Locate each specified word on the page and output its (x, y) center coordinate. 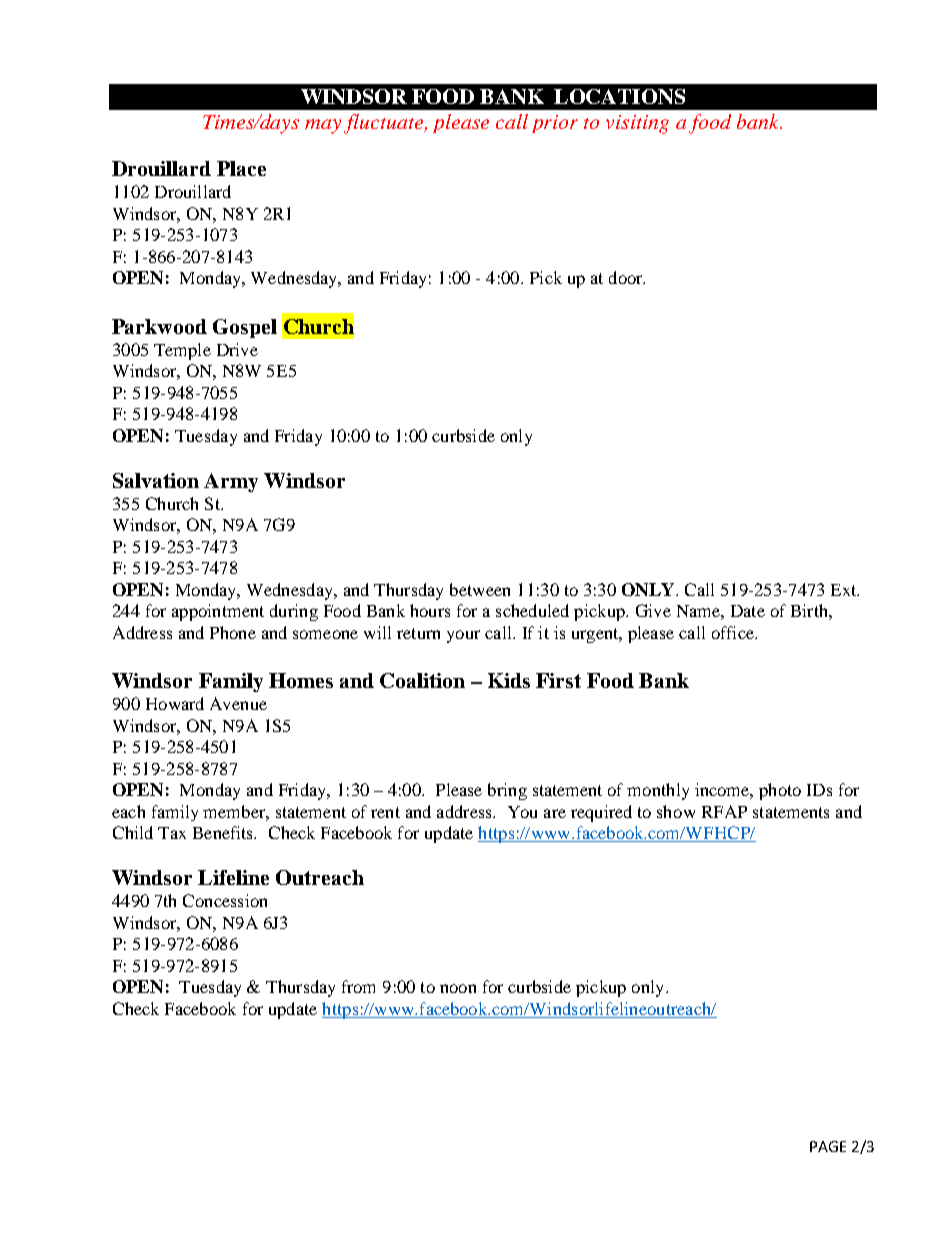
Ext (845, 590)
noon (458, 988)
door (627, 277)
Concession (225, 900)
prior (555, 124)
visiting (637, 124)
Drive (237, 349)
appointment (218, 612)
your (463, 636)
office (734, 632)
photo (780, 791)
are (555, 813)
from (358, 986)
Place (241, 168)
